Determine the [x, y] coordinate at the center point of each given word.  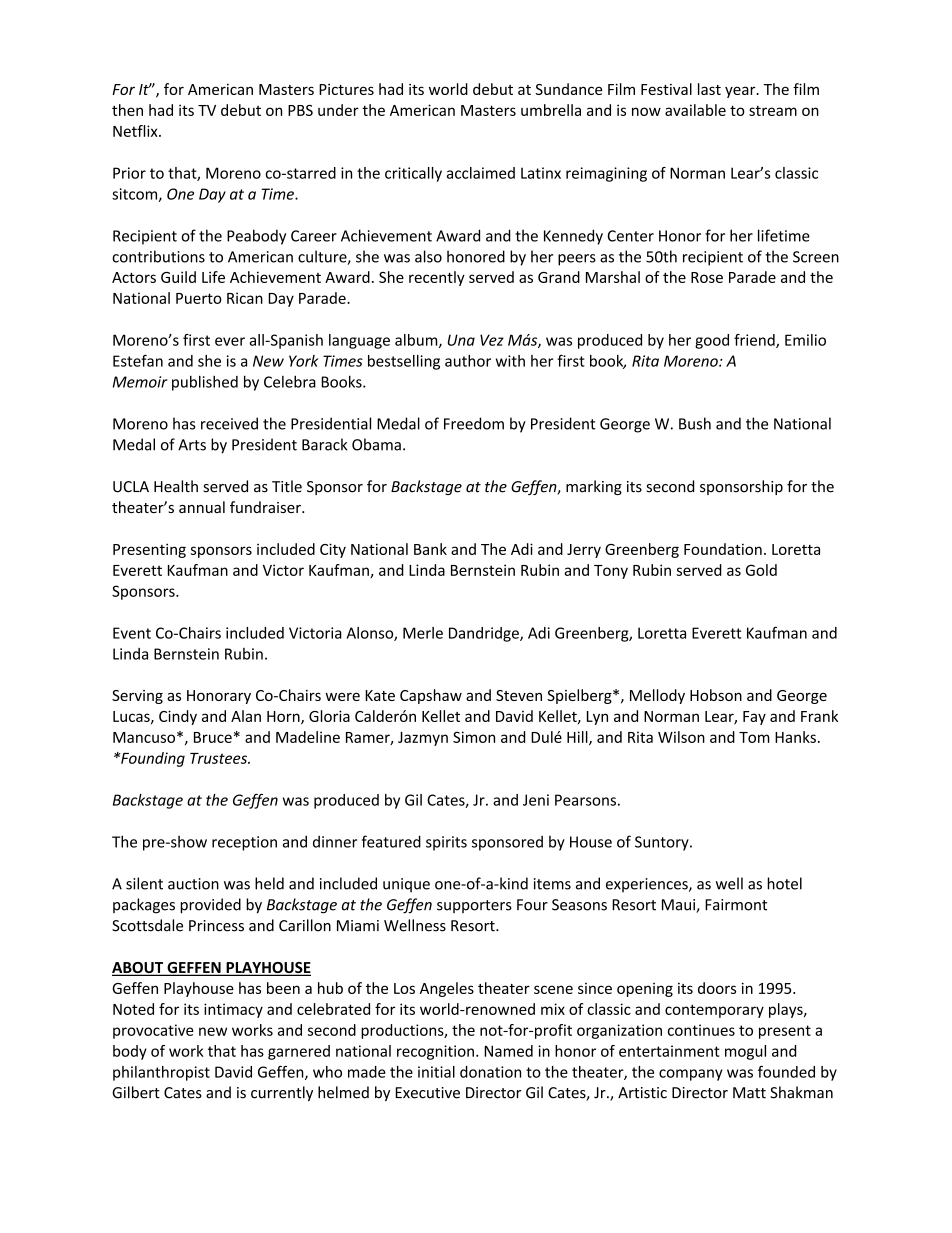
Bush [695, 423]
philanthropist [161, 1073]
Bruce [213, 737]
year [741, 92]
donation [490, 1072]
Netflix [136, 131]
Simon [474, 737]
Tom [754, 737]
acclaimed [481, 173]
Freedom [474, 423]
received [229, 423]
